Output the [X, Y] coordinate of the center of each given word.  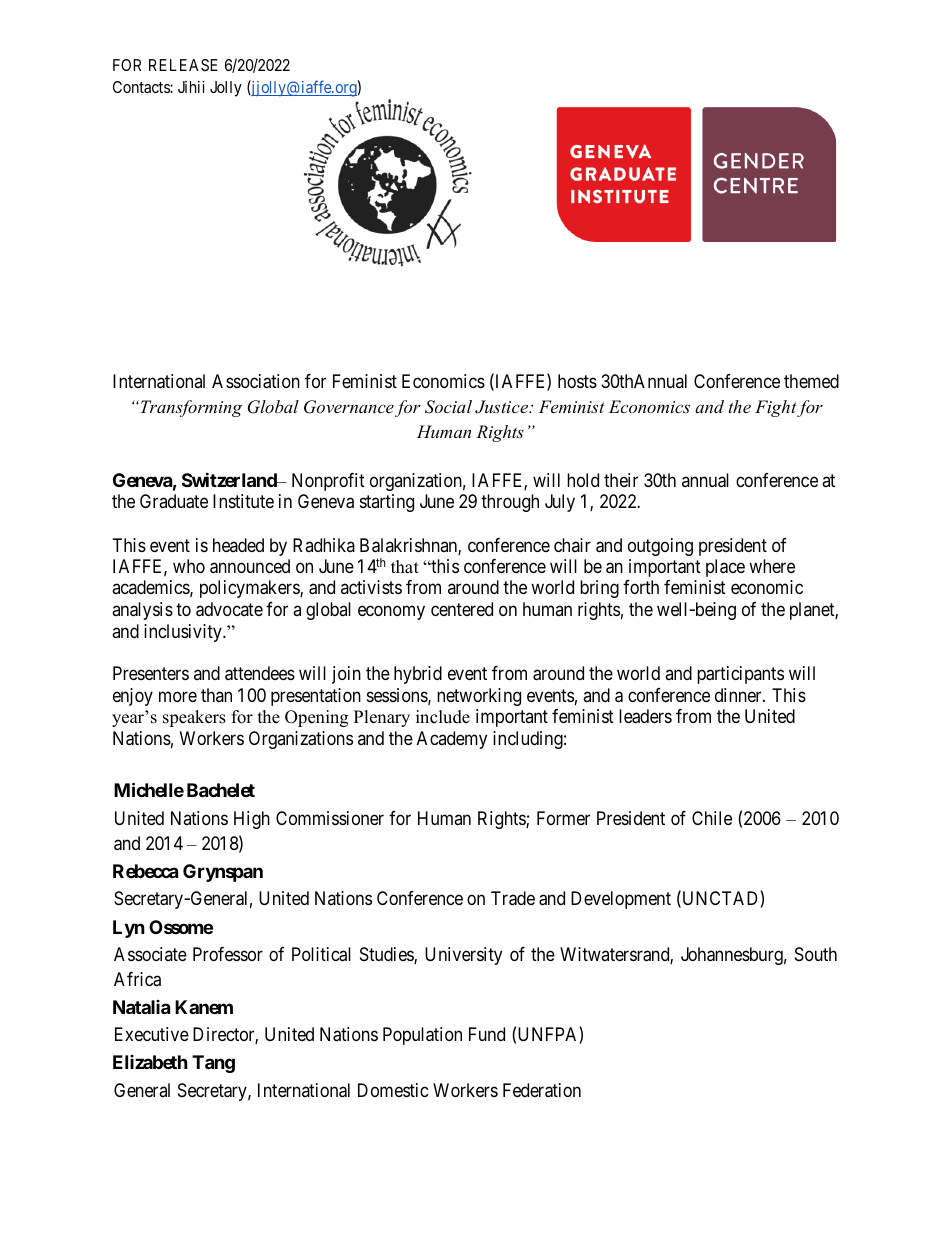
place [725, 568]
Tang [213, 1064]
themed [811, 381]
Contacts [142, 87]
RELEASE [183, 65]
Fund [487, 1034]
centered [462, 609]
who [189, 566]
